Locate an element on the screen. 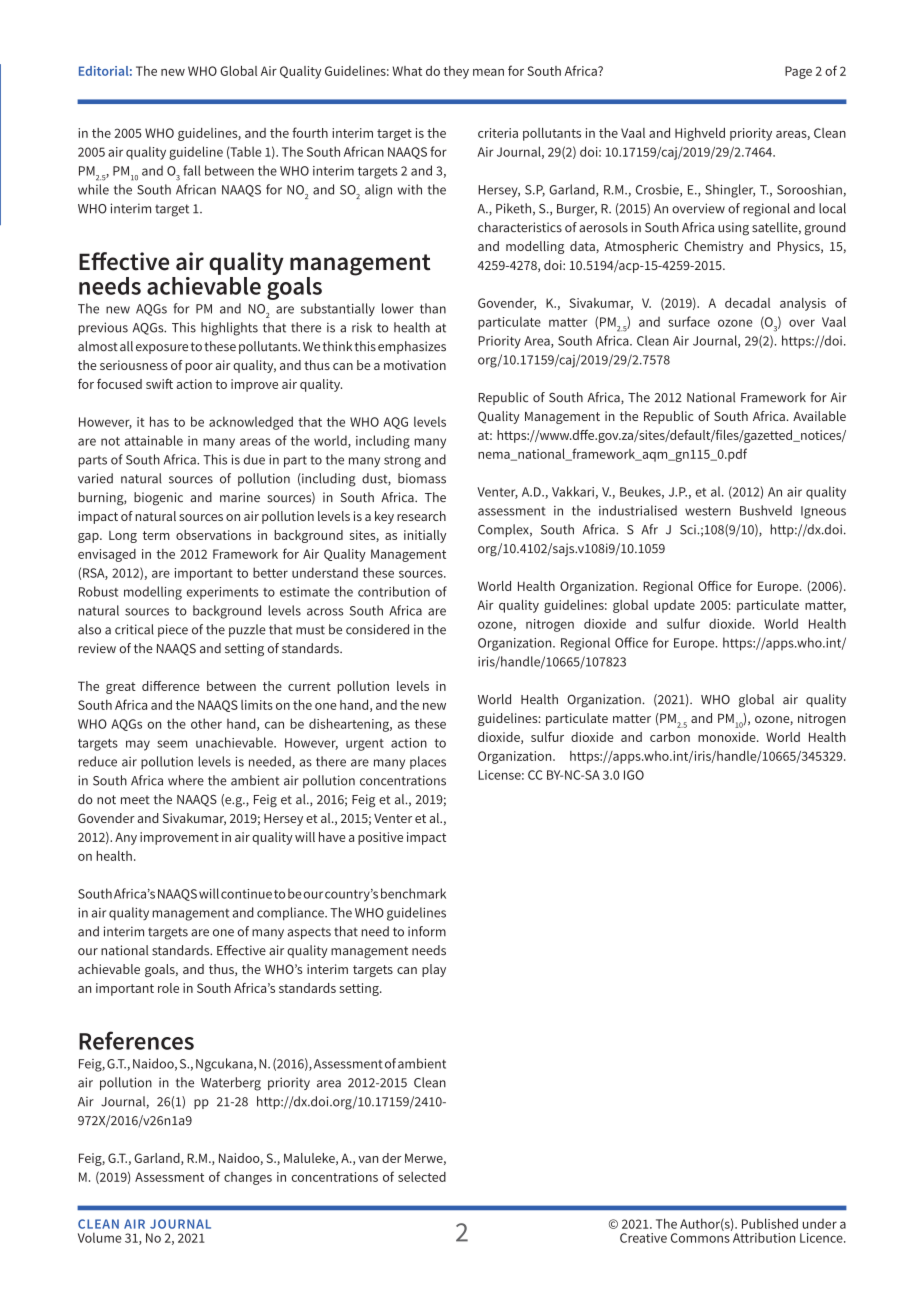 The width and height of the screenshot is (924, 1308). biomass is located at coordinates (422, 478).
